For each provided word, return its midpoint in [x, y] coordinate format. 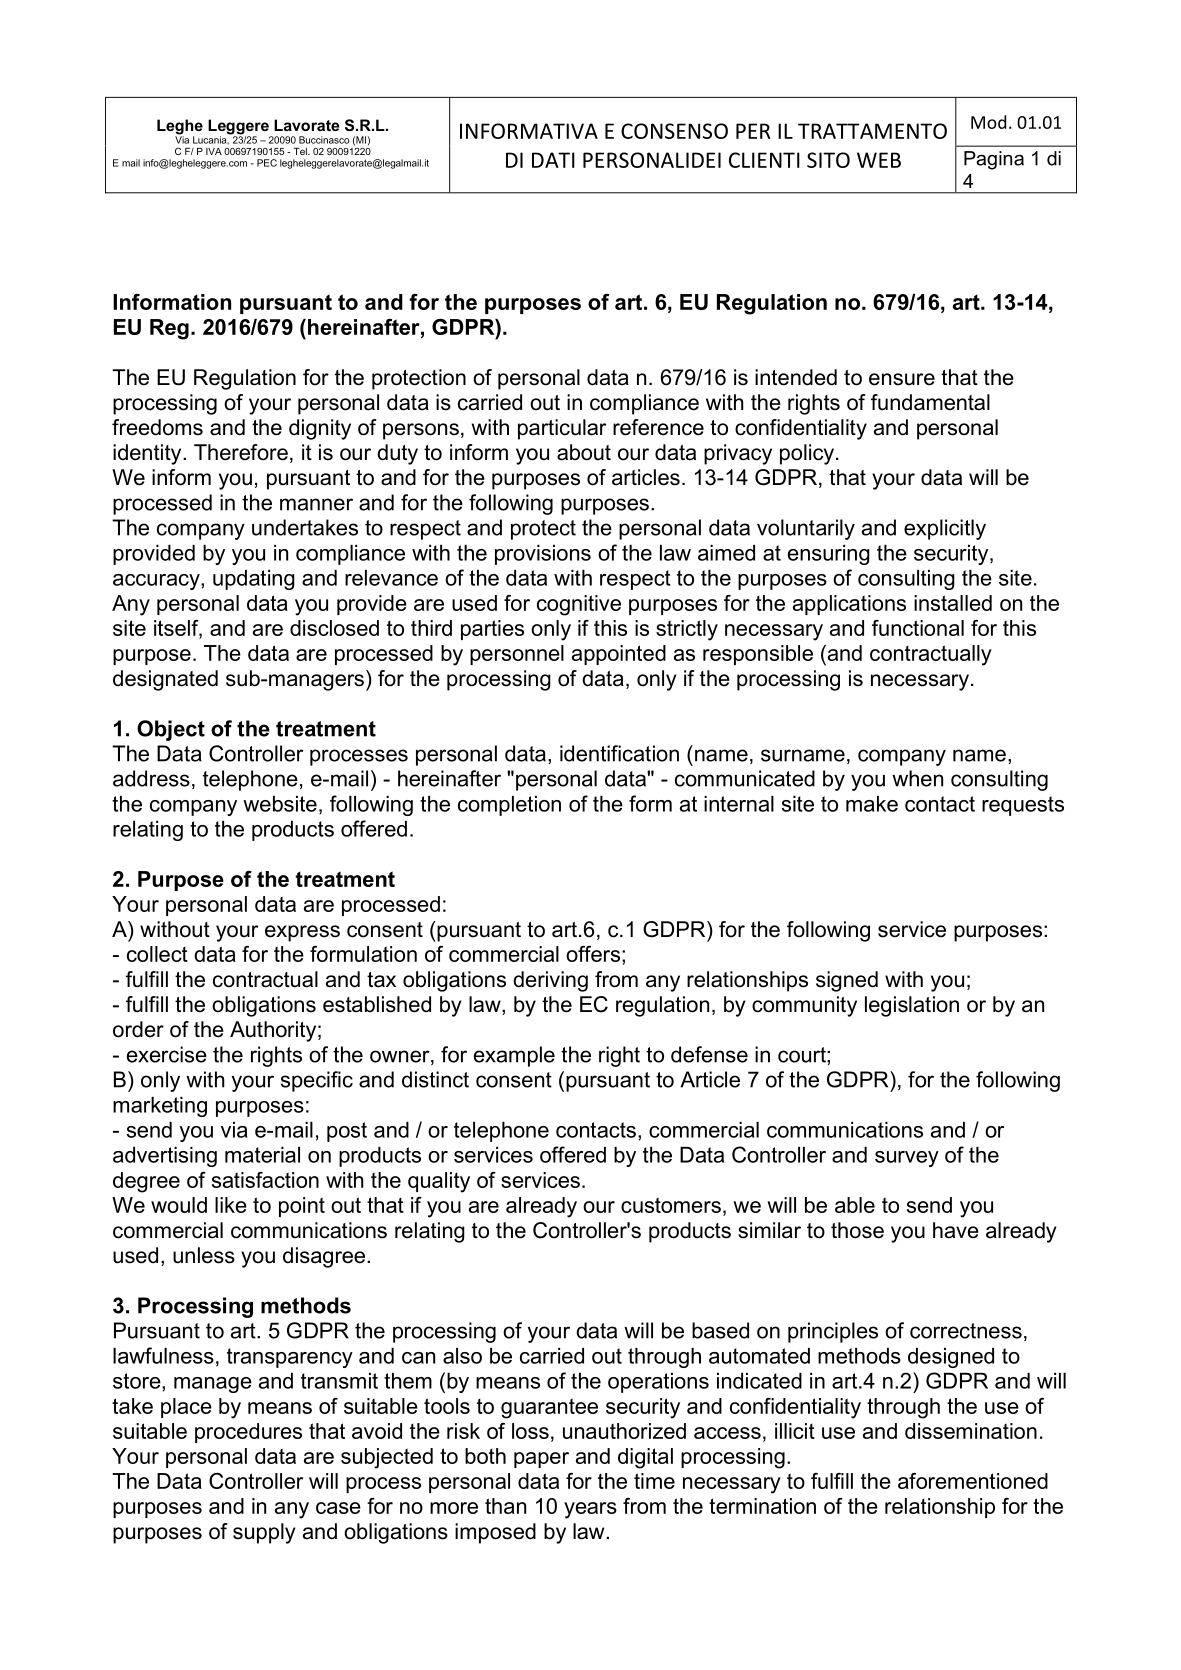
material [262, 1155]
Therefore [241, 452]
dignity [320, 429]
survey [907, 1159]
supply [264, 1533]
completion [509, 806]
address [151, 778]
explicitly [945, 529]
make [872, 804]
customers [671, 1205]
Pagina [994, 160]
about [584, 452]
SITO [828, 160]
